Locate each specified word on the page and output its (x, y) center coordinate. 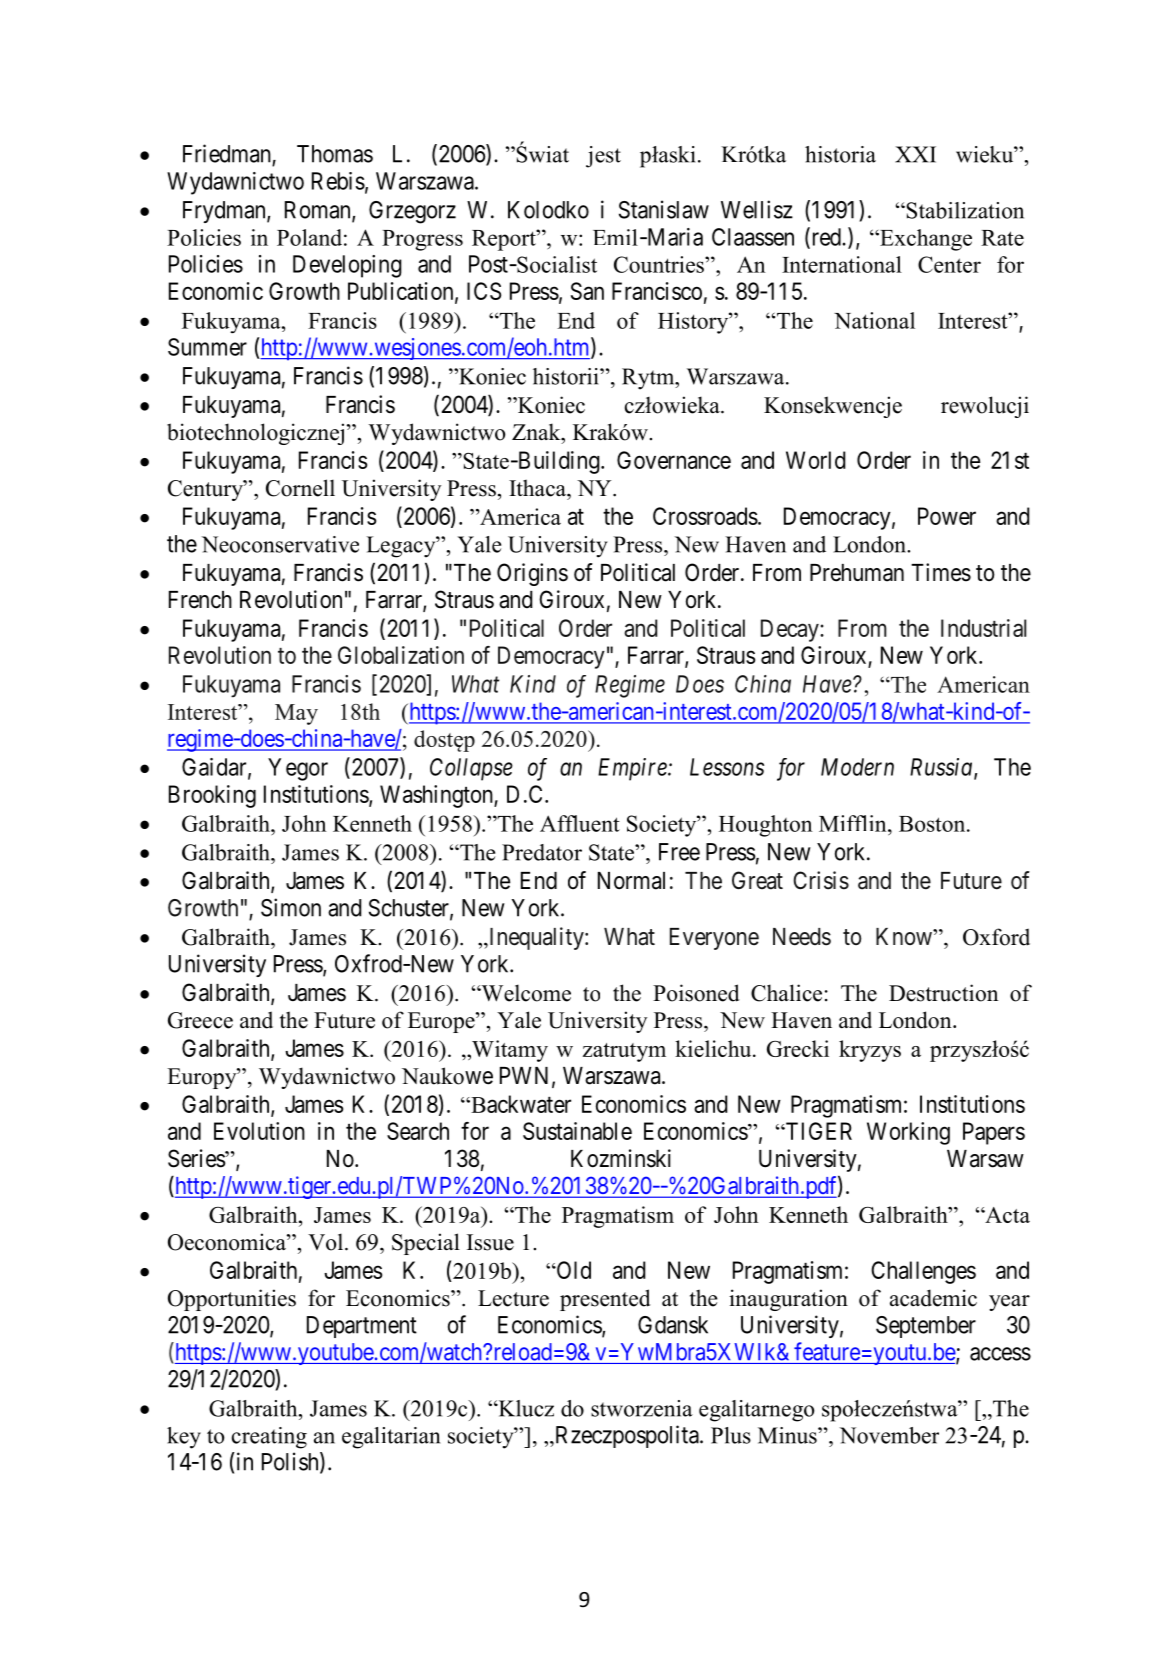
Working (908, 1133)
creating (269, 1438)
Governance (674, 460)
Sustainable (577, 1131)
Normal (631, 881)
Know (905, 936)
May (296, 714)
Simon (291, 907)
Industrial (983, 628)
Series (197, 1158)
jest (603, 157)
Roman (319, 211)
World (816, 460)
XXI (915, 154)
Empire (633, 769)
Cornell (300, 488)
